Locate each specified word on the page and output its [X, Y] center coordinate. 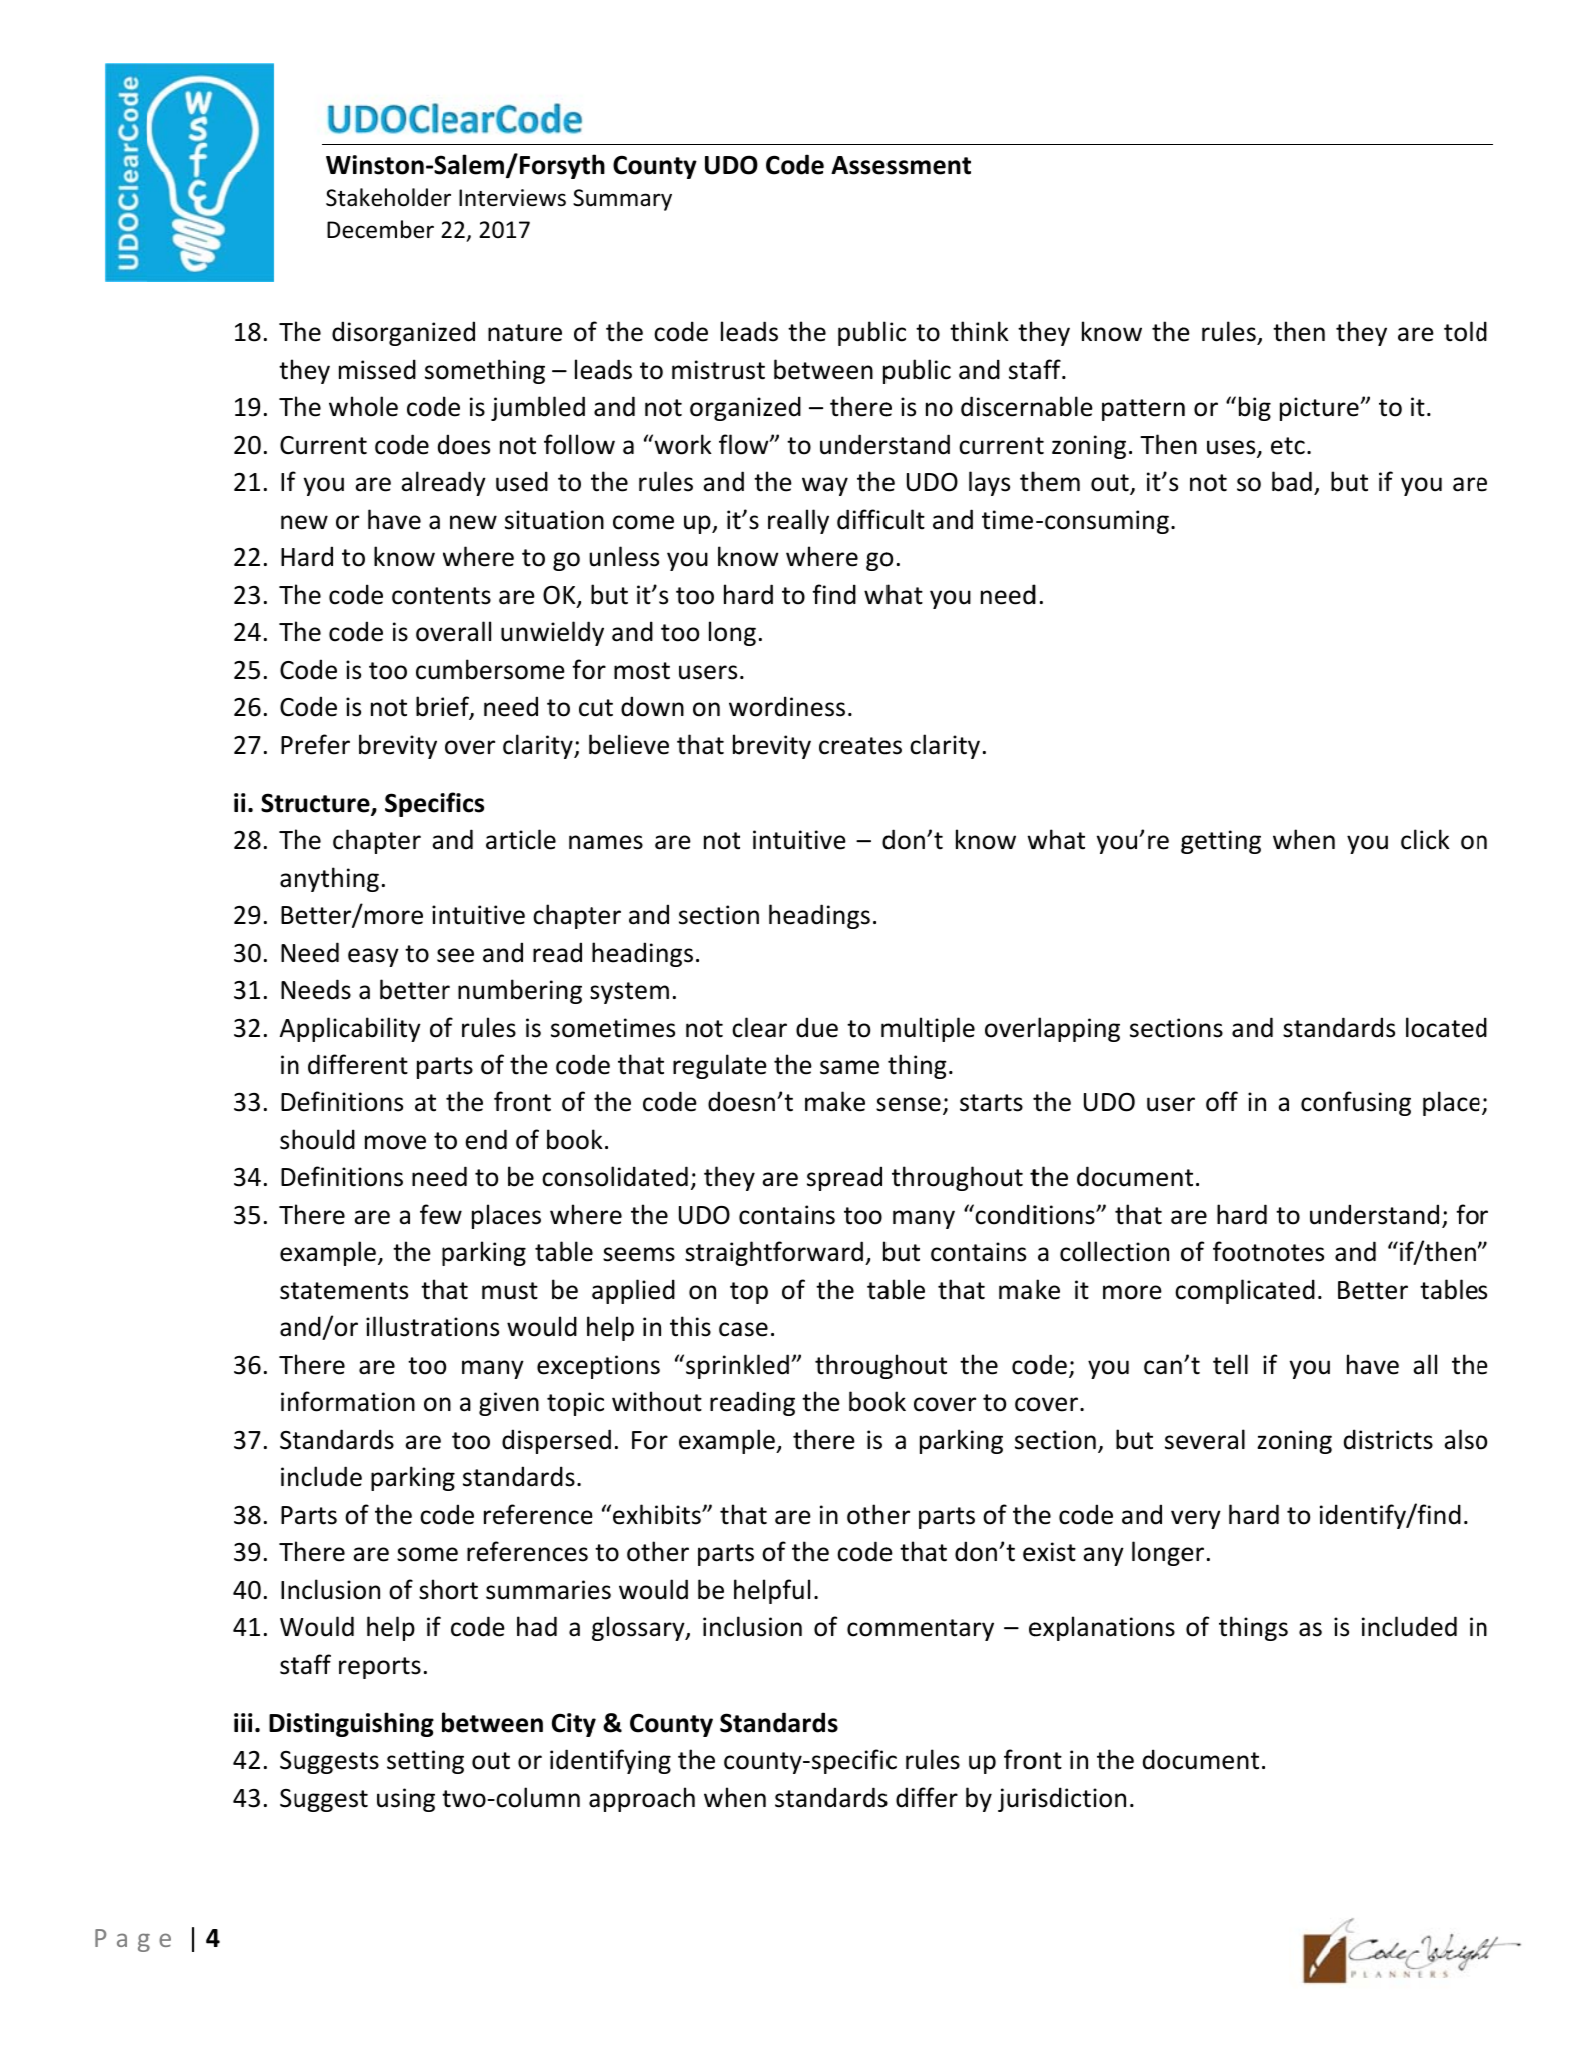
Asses [864, 165]
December [380, 229]
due [817, 1027]
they [1361, 333]
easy [373, 957]
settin [418, 1760]
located [1446, 1027]
